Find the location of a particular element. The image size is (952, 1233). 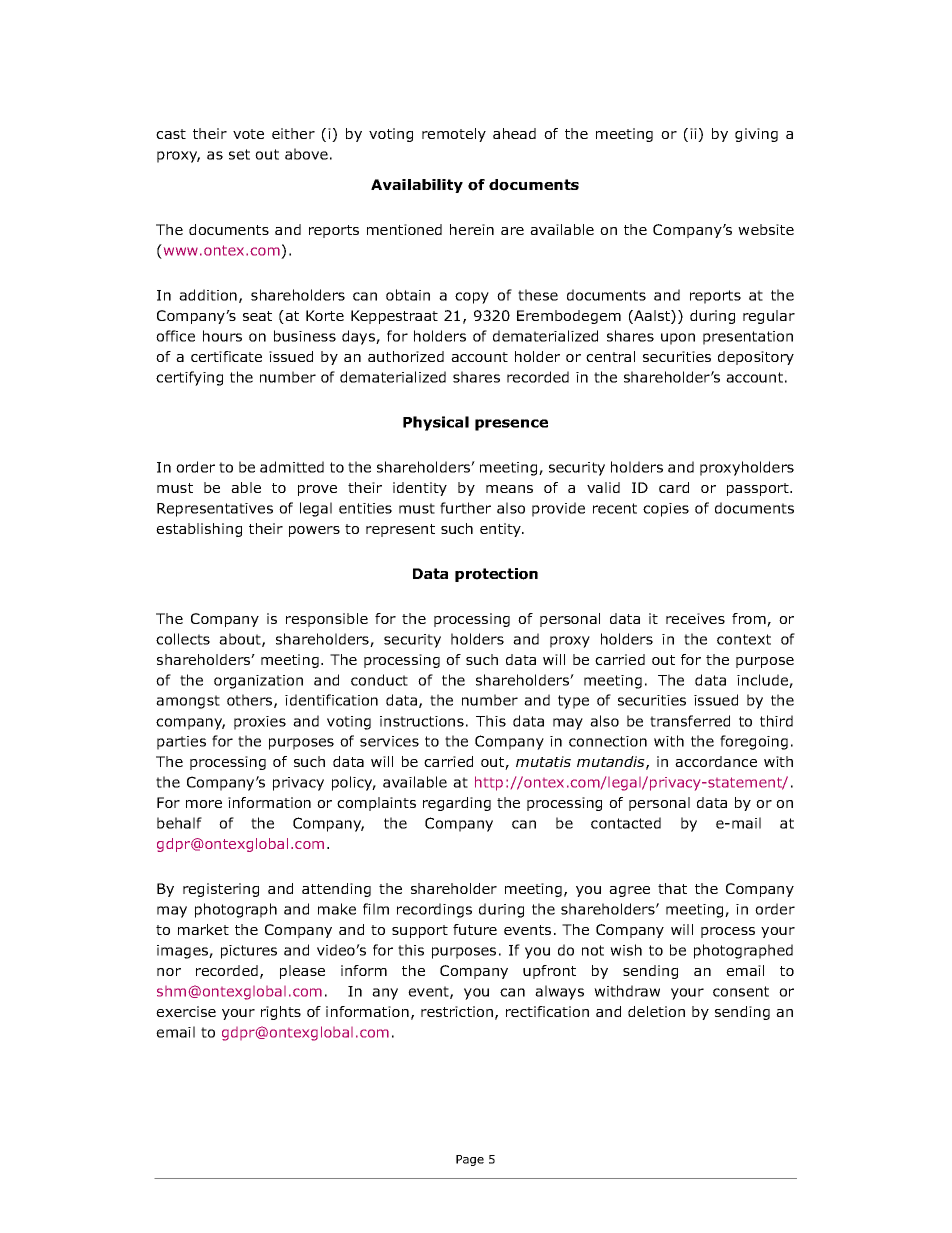

set is located at coordinates (239, 154).
